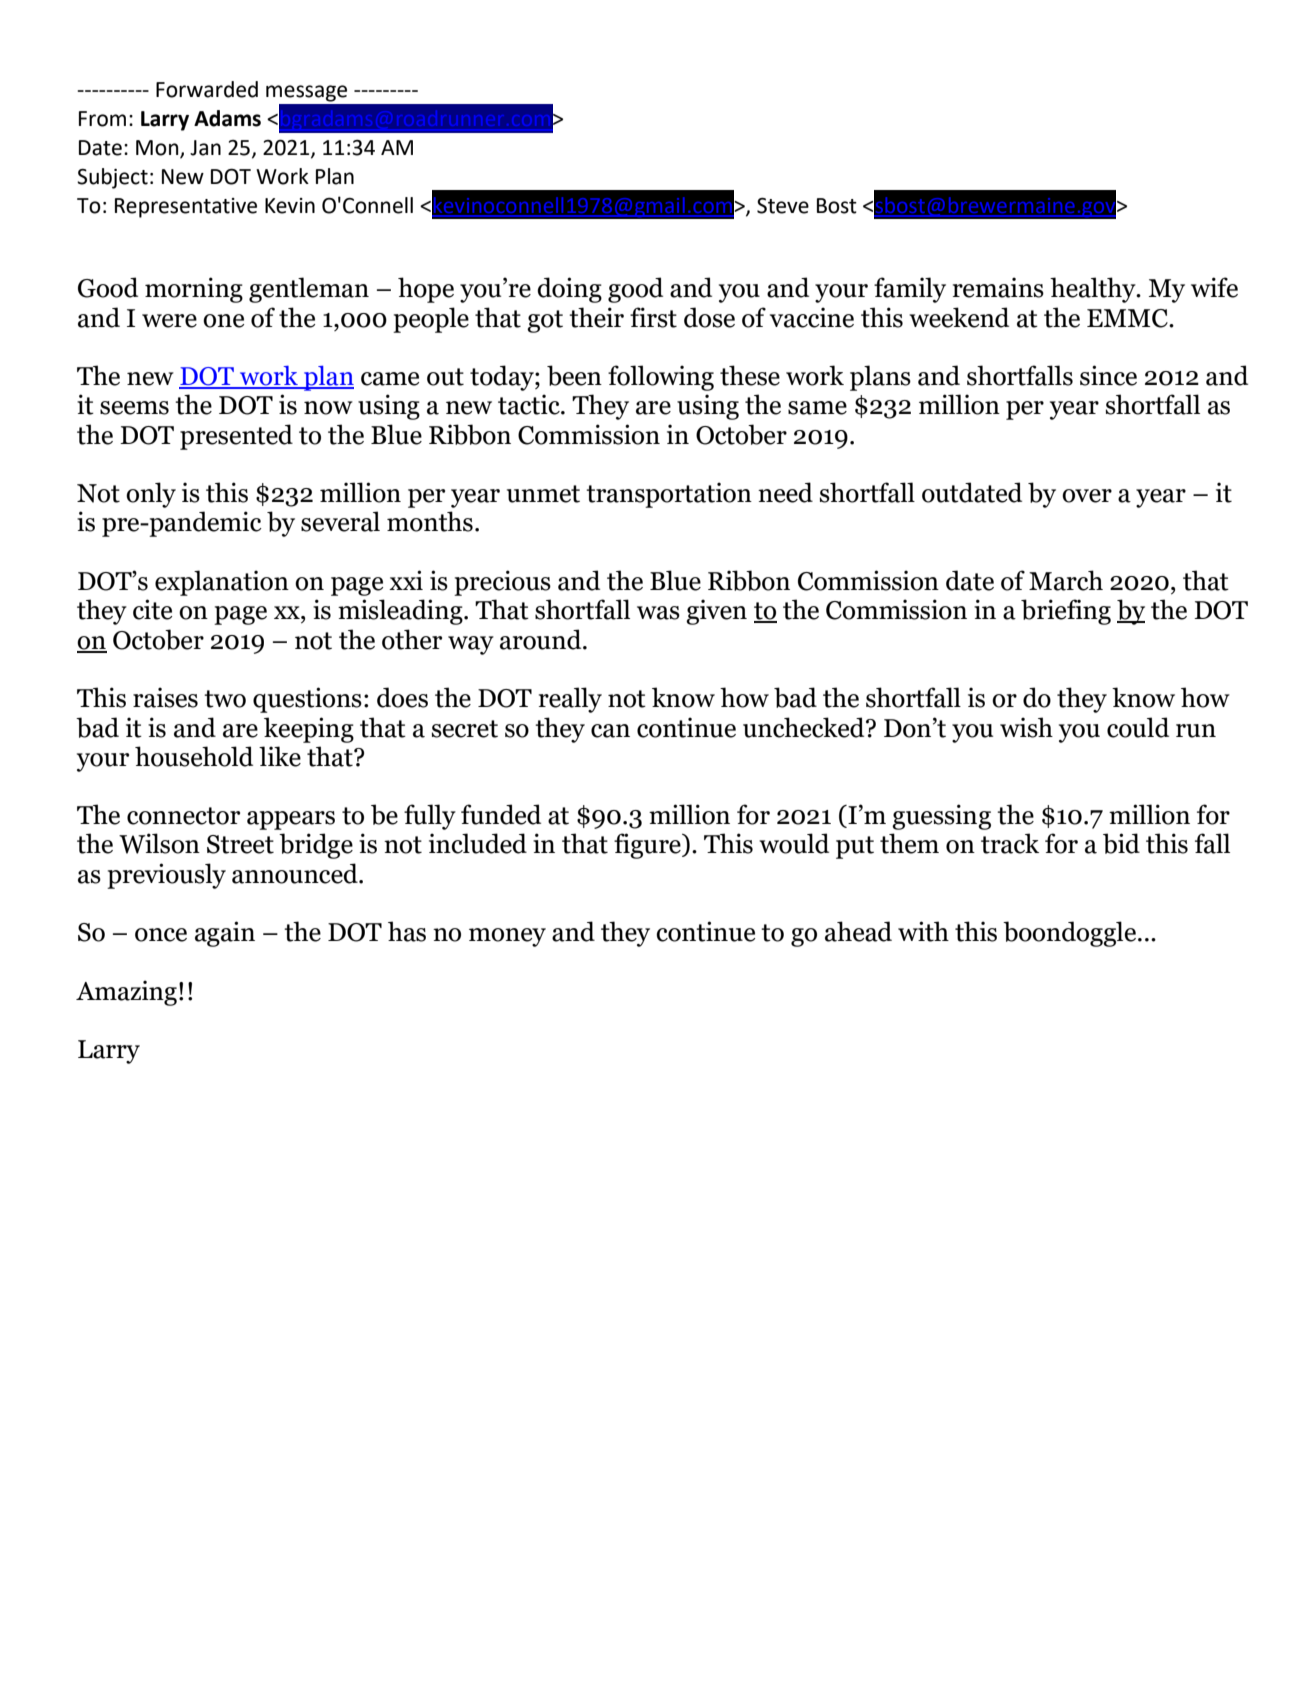 Image resolution: width=1314 pixels, height=1700 pixels. I want to click on cite, so click(152, 609).
